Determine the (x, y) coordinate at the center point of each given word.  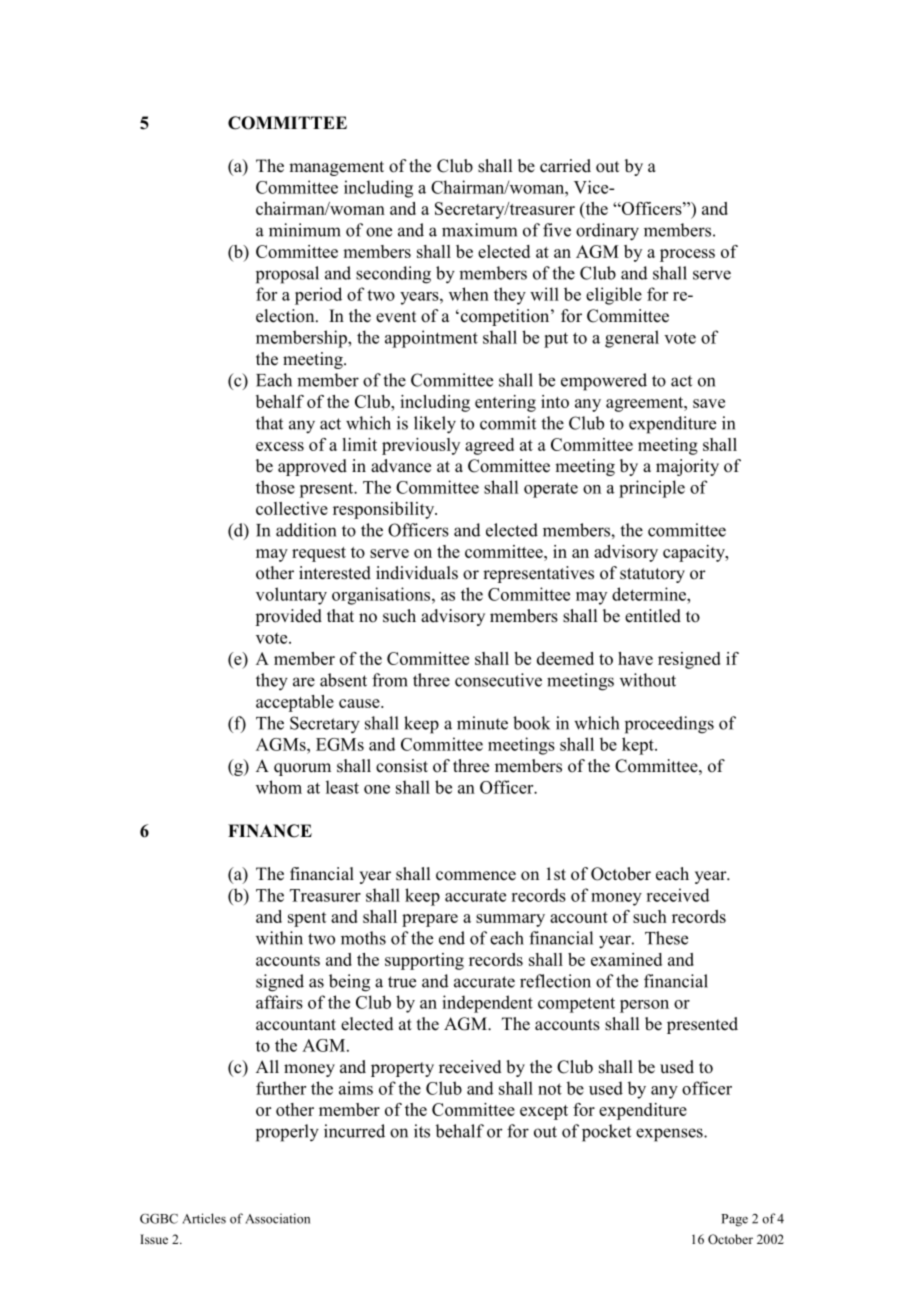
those (275, 487)
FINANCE (270, 831)
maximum (479, 230)
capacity (695, 553)
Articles (204, 1218)
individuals (417, 573)
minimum (305, 230)
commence (476, 876)
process (687, 255)
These (666, 938)
